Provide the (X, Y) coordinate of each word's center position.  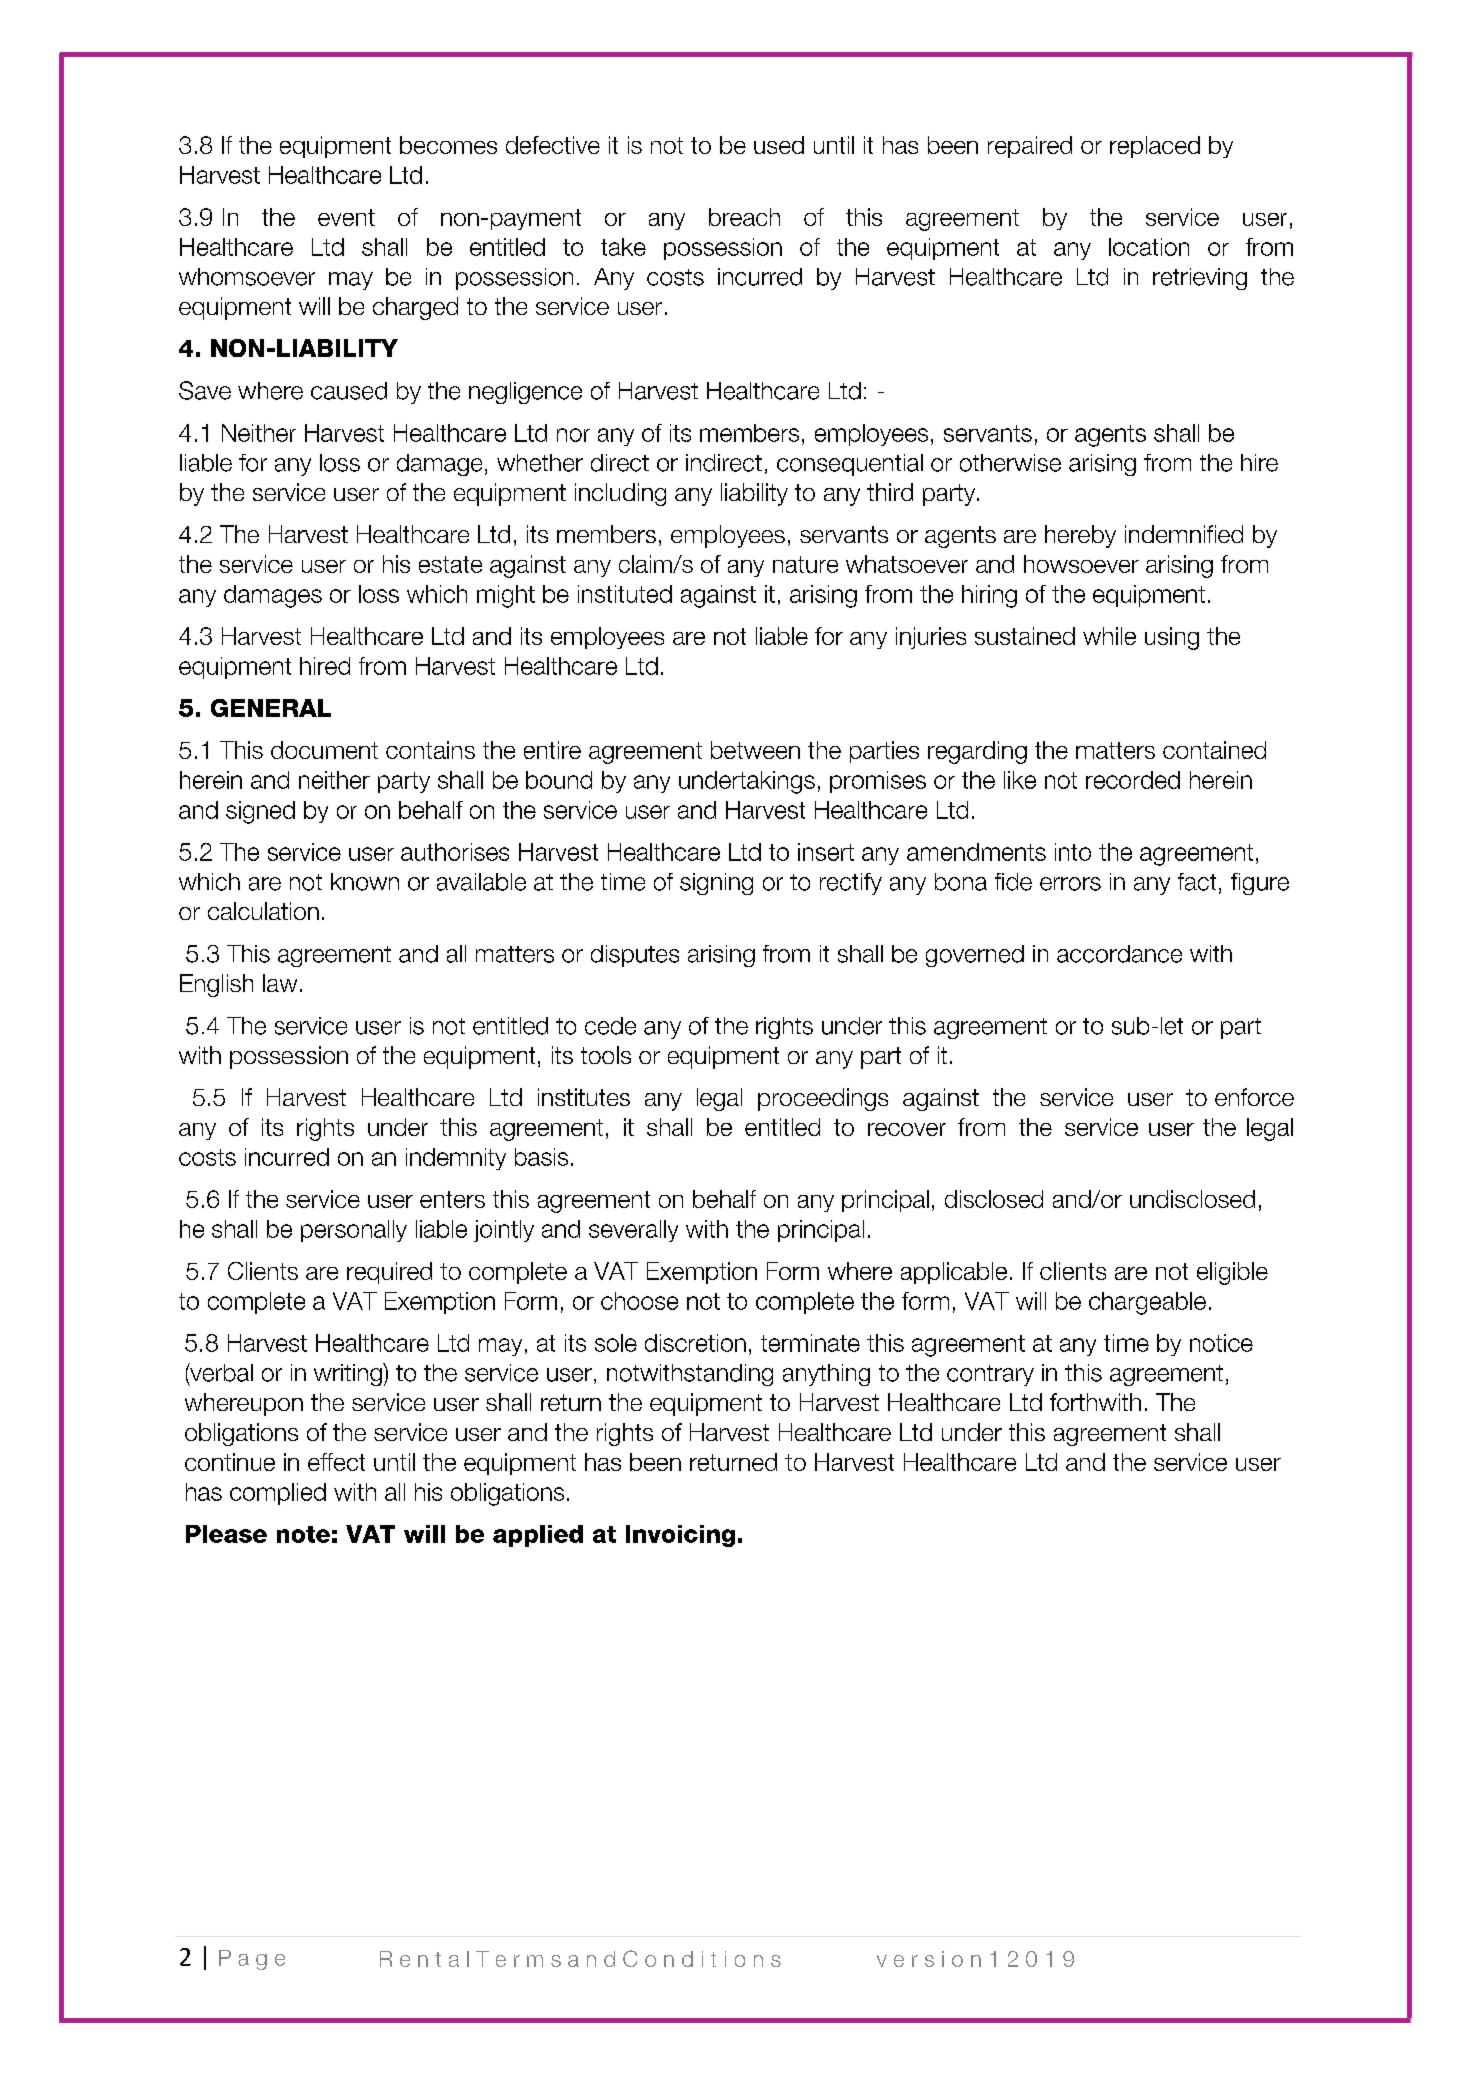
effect (336, 1462)
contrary (990, 1375)
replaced (1155, 147)
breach (744, 217)
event (346, 217)
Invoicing (680, 1536)
